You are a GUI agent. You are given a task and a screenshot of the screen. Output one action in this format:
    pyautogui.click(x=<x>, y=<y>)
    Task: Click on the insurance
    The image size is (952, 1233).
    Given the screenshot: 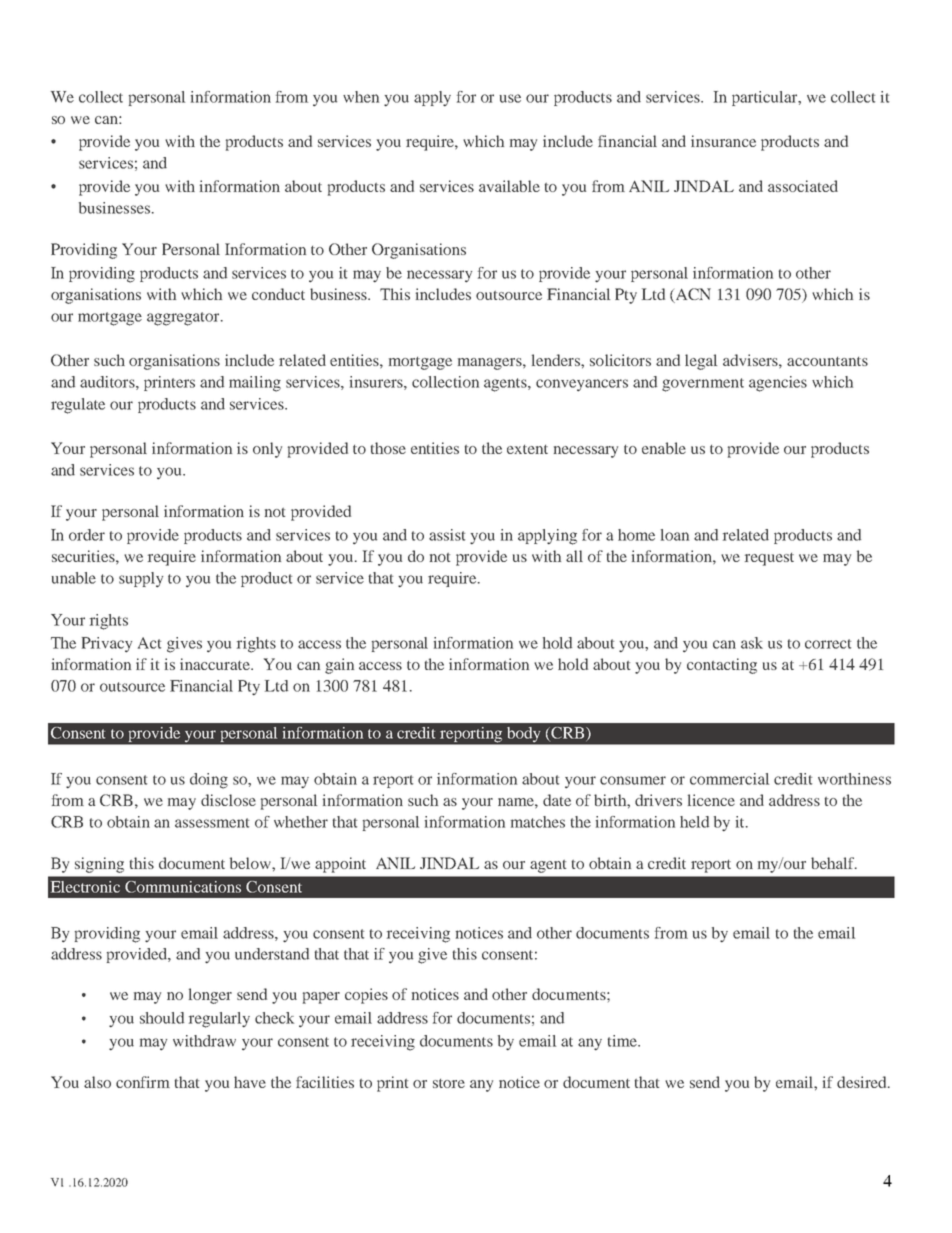 What is the action you would take?
    pyautogui.click(x=723, y=141)
